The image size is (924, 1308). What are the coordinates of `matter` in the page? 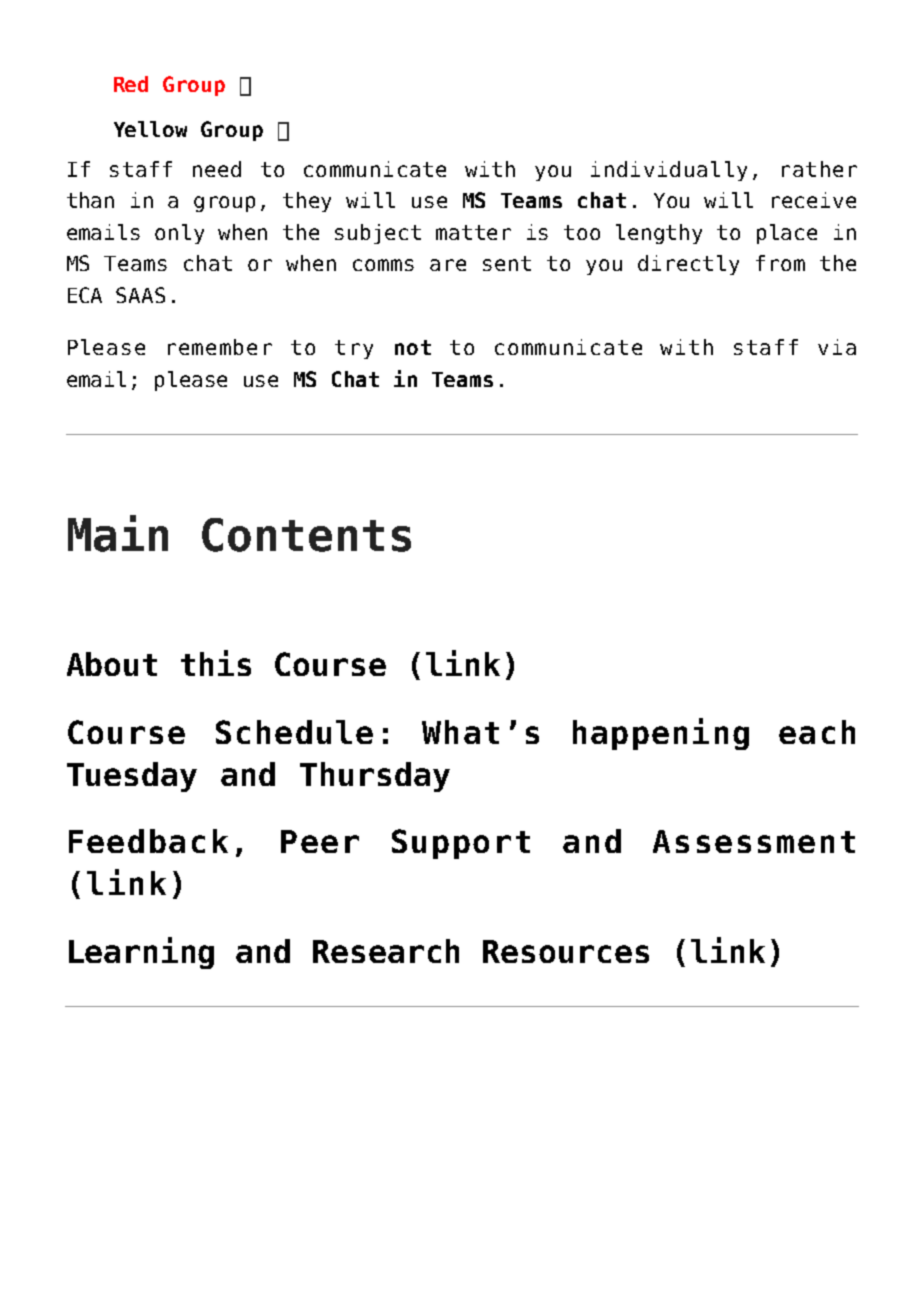 It's located at (473, 232).
